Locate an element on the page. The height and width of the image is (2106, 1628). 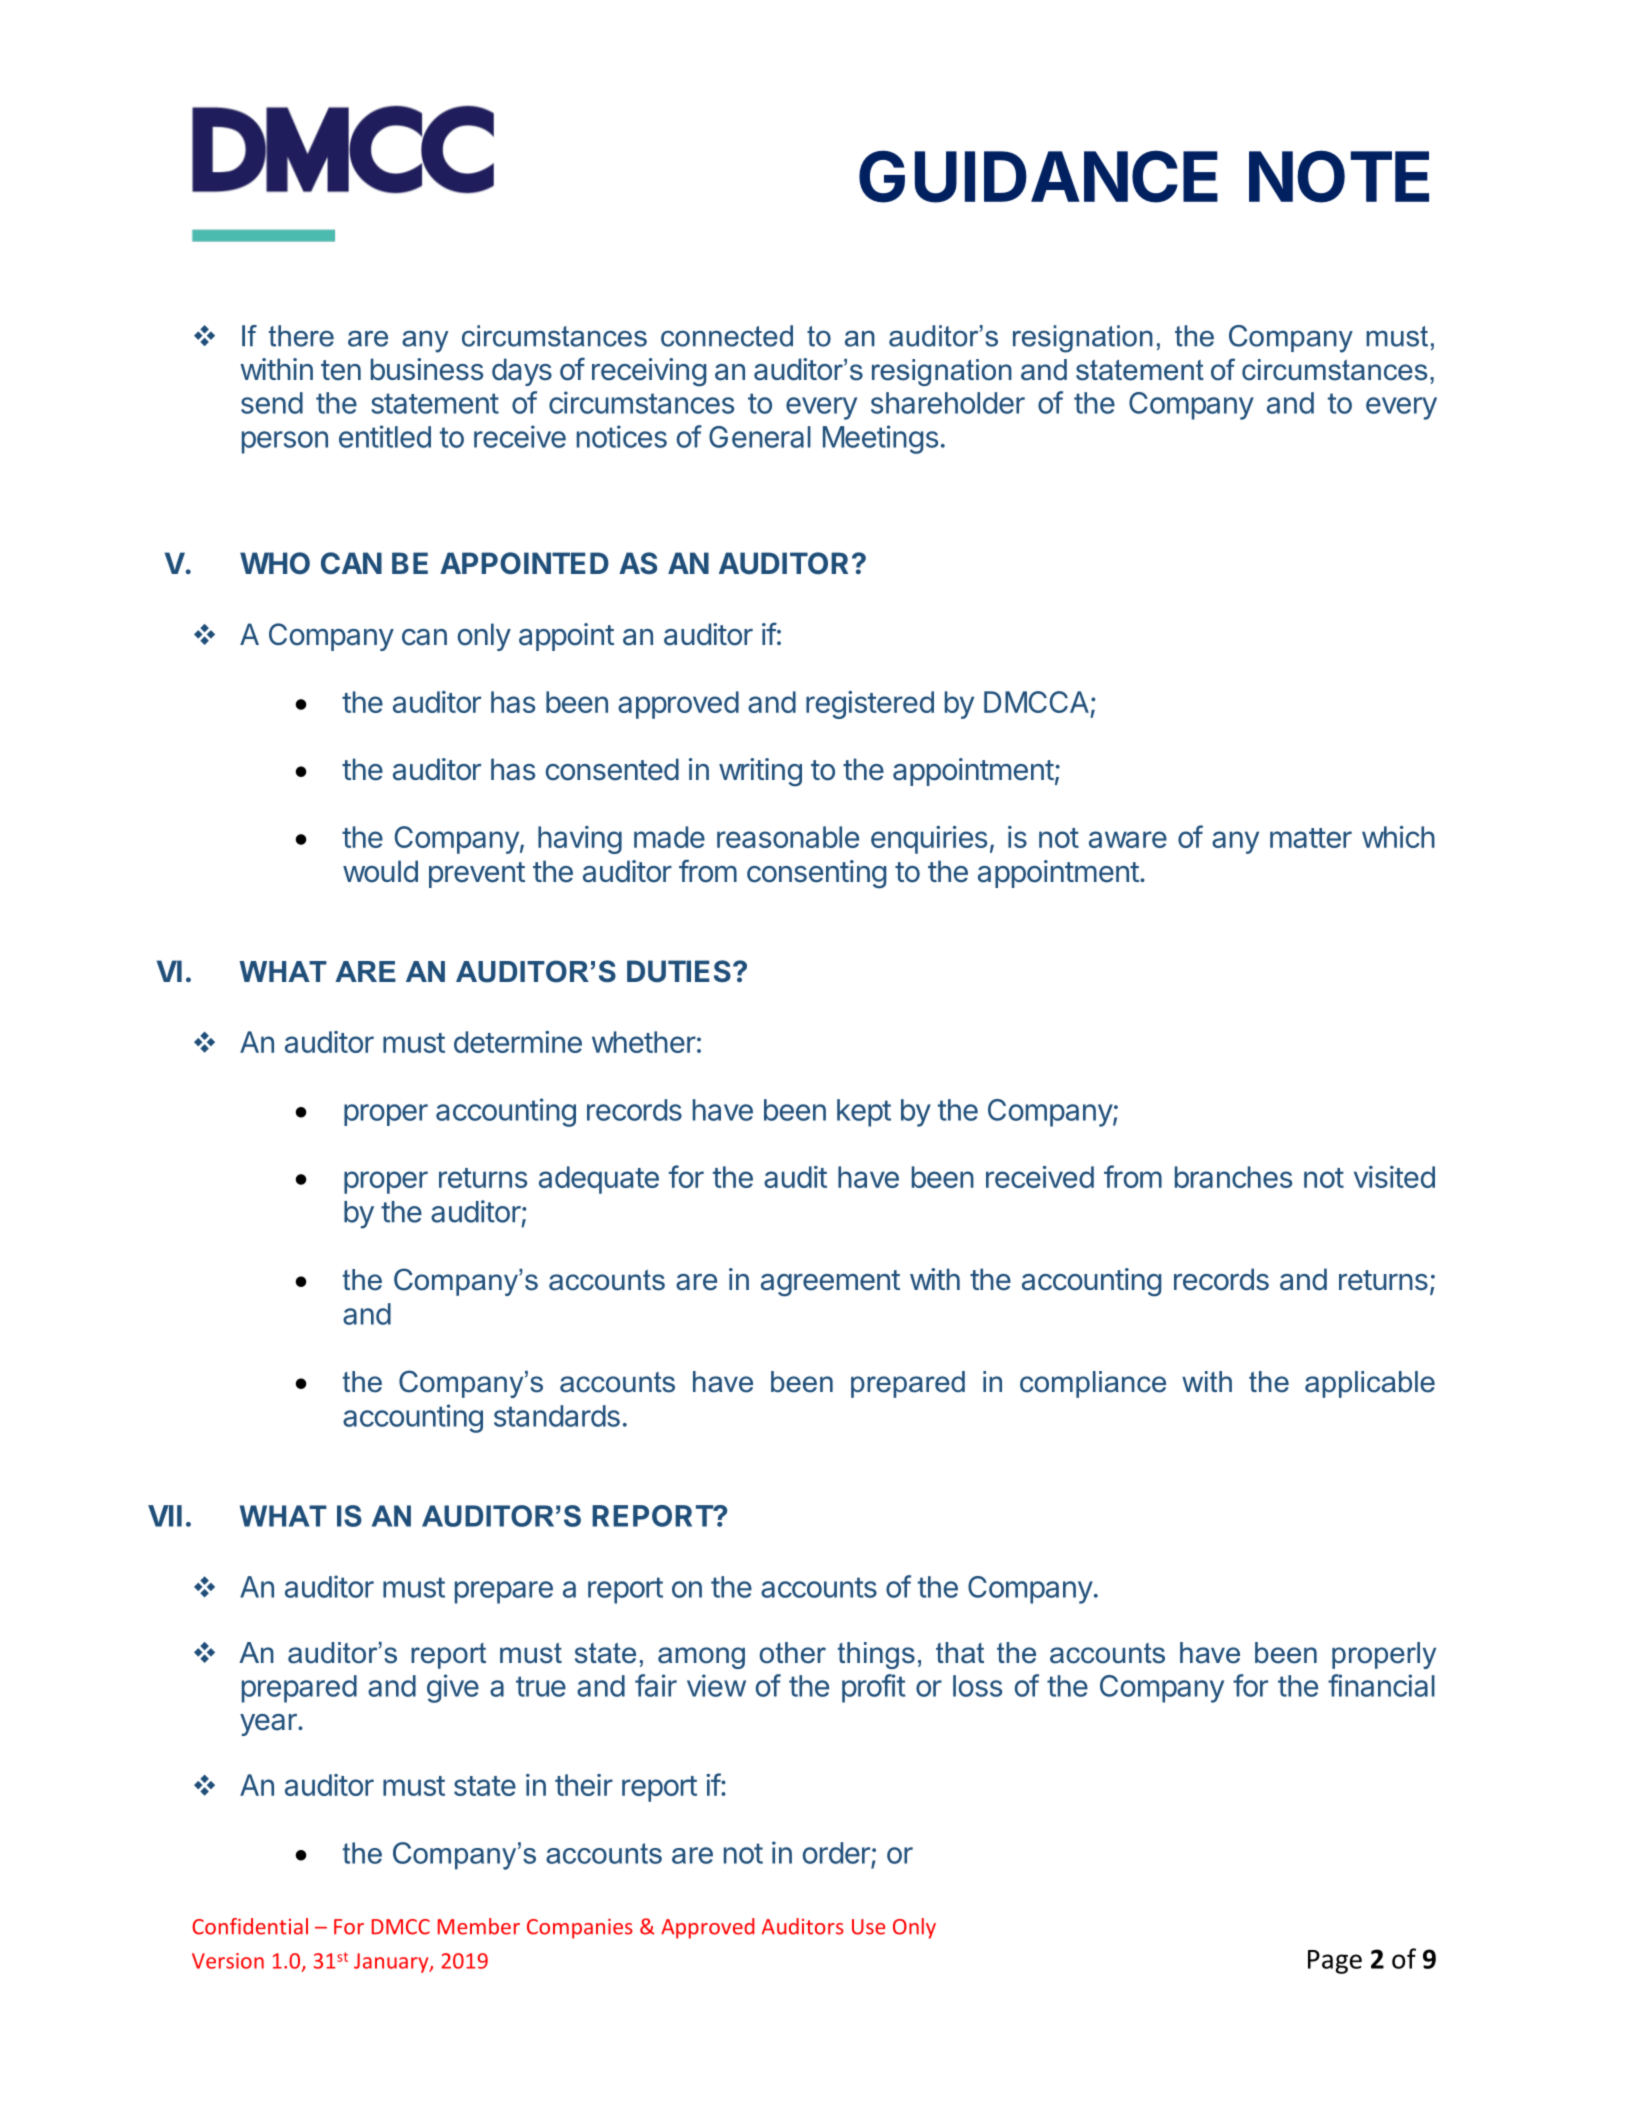
WHO is located at coordinates (275, 563).
